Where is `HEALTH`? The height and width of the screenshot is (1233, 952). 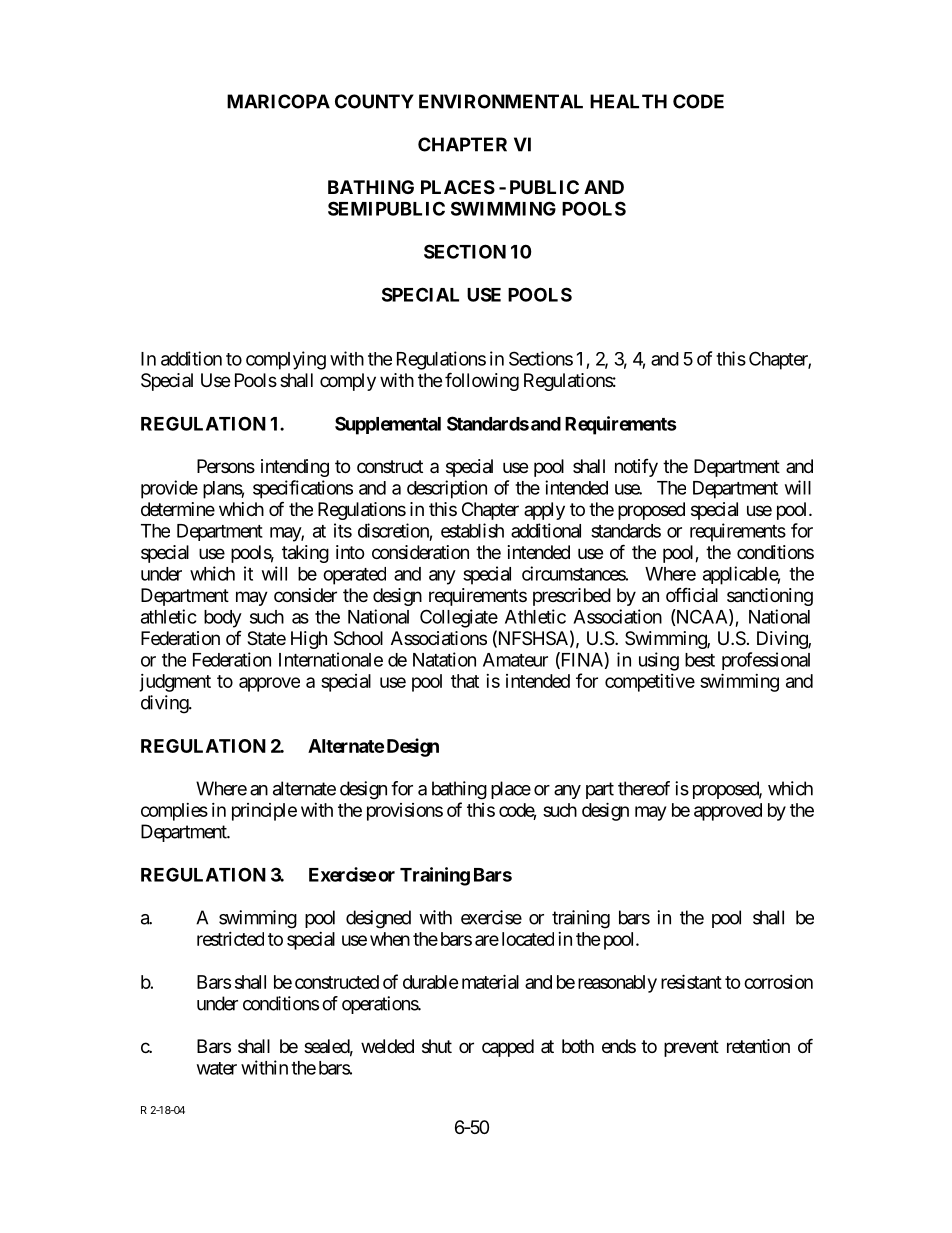
HEALTH is located at coordinates (628, 101).
